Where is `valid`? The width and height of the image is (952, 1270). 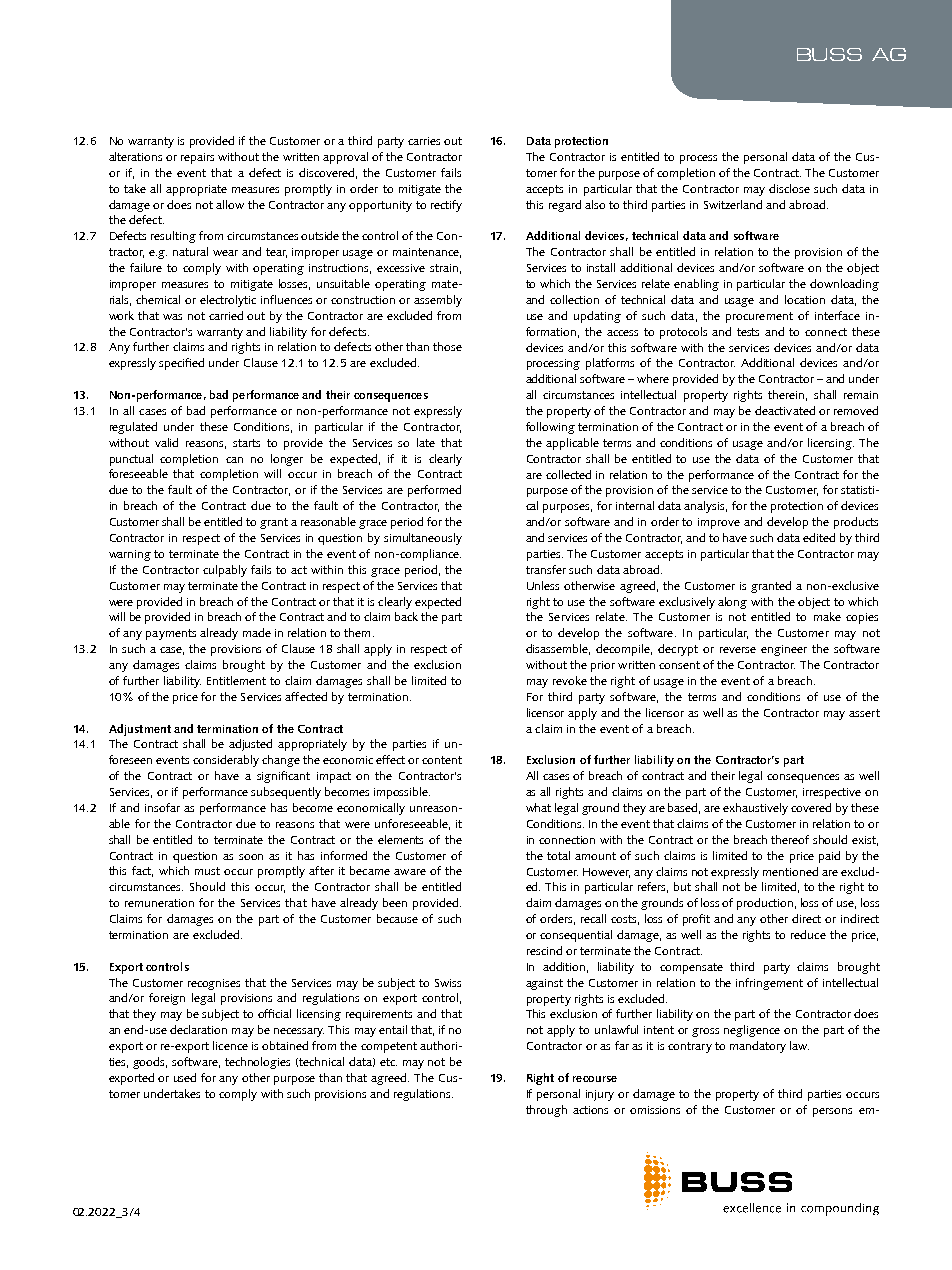
valid is located at coordinates (166, 442).
